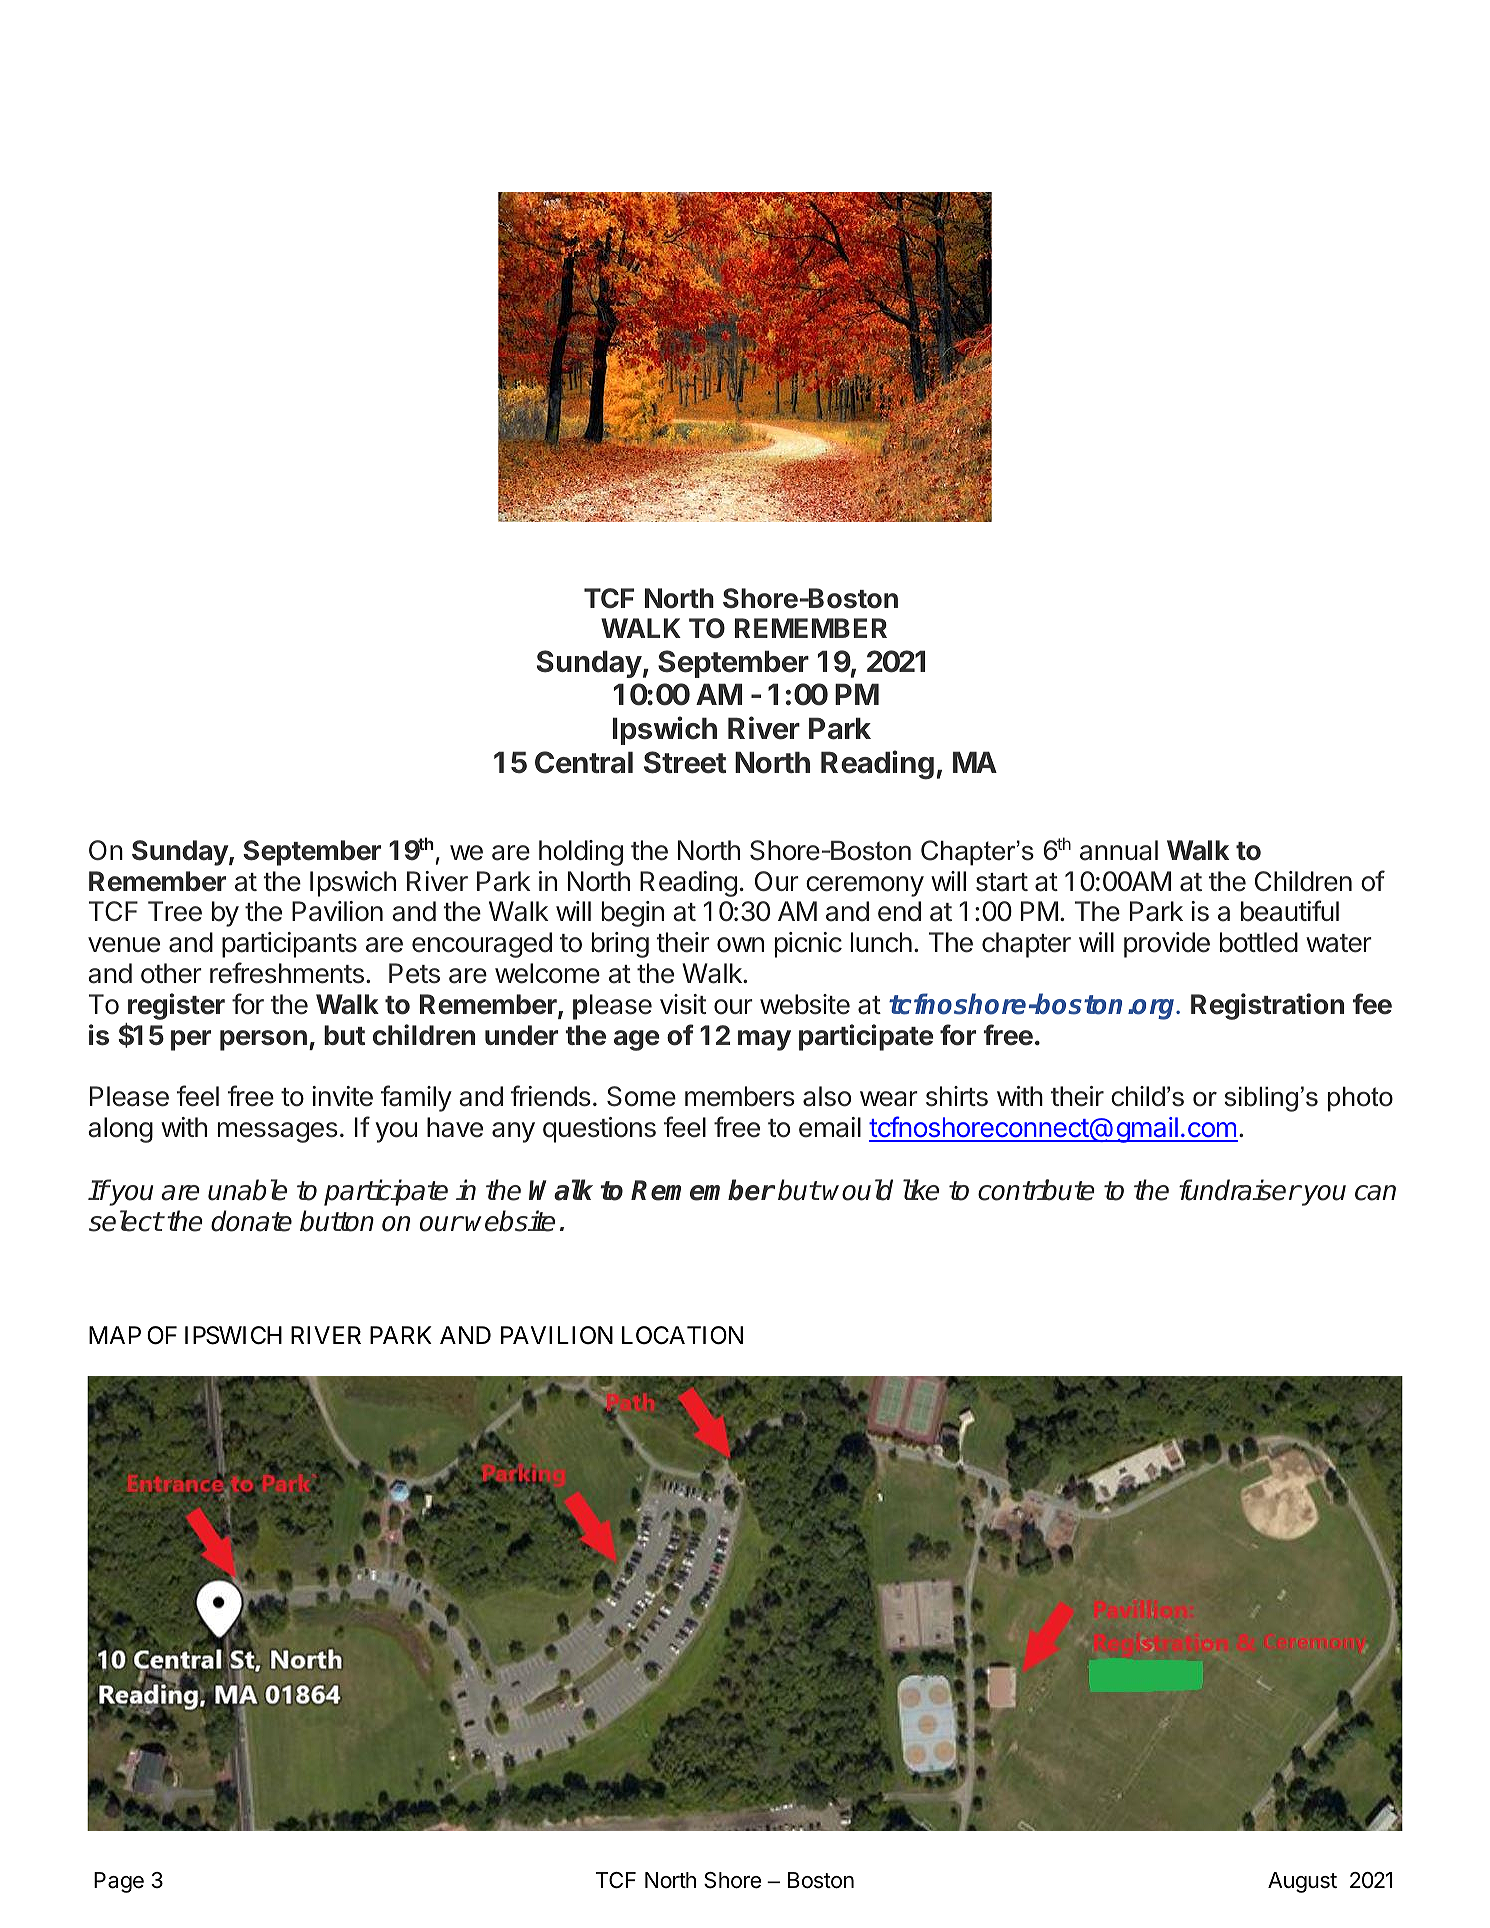 Image resolution: width=1490 pixels, height=1928 pixels. Describe the element at coordinates (119, 1882) in the screenshot. I see `Page` at that location.
